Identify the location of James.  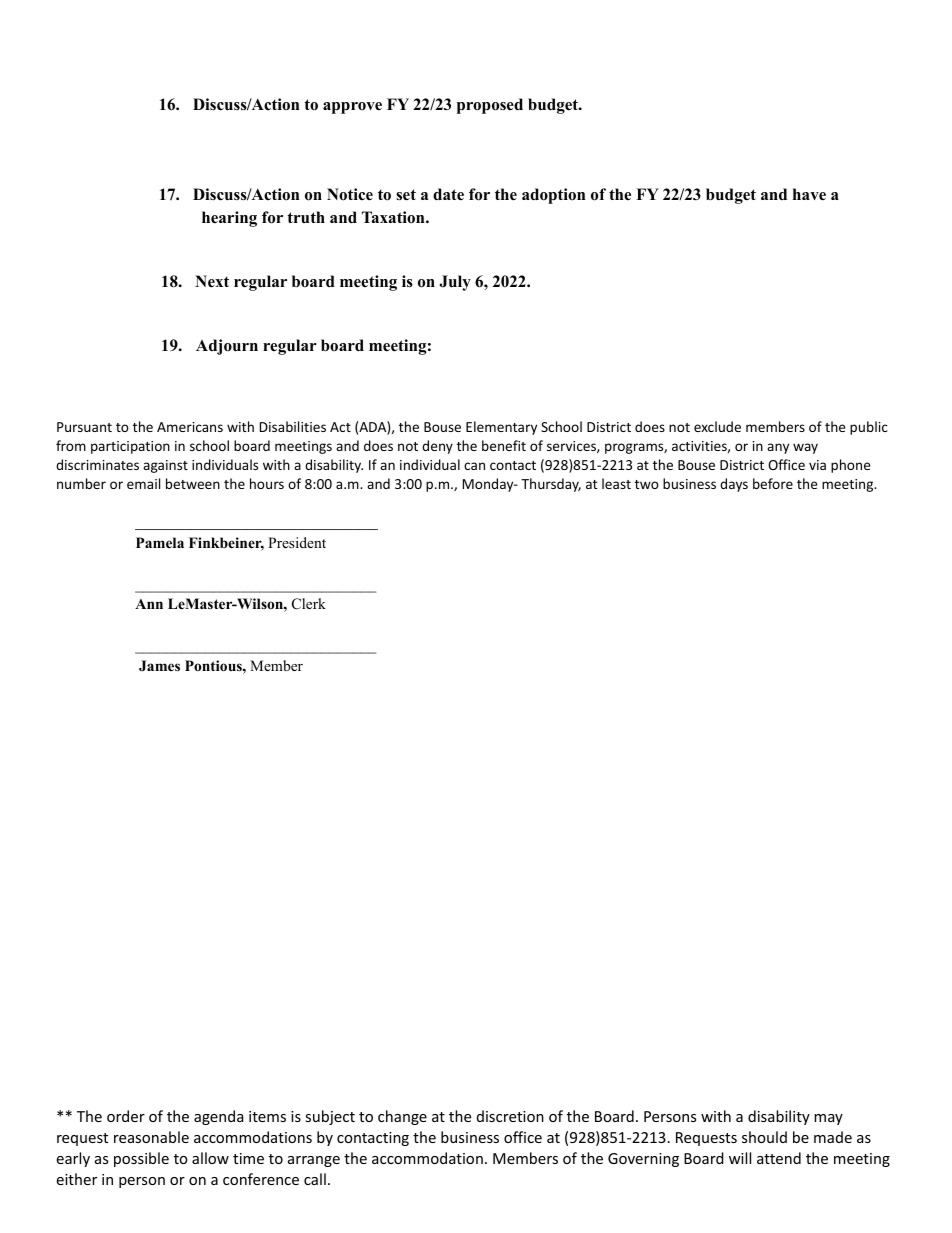
(159, 666).
